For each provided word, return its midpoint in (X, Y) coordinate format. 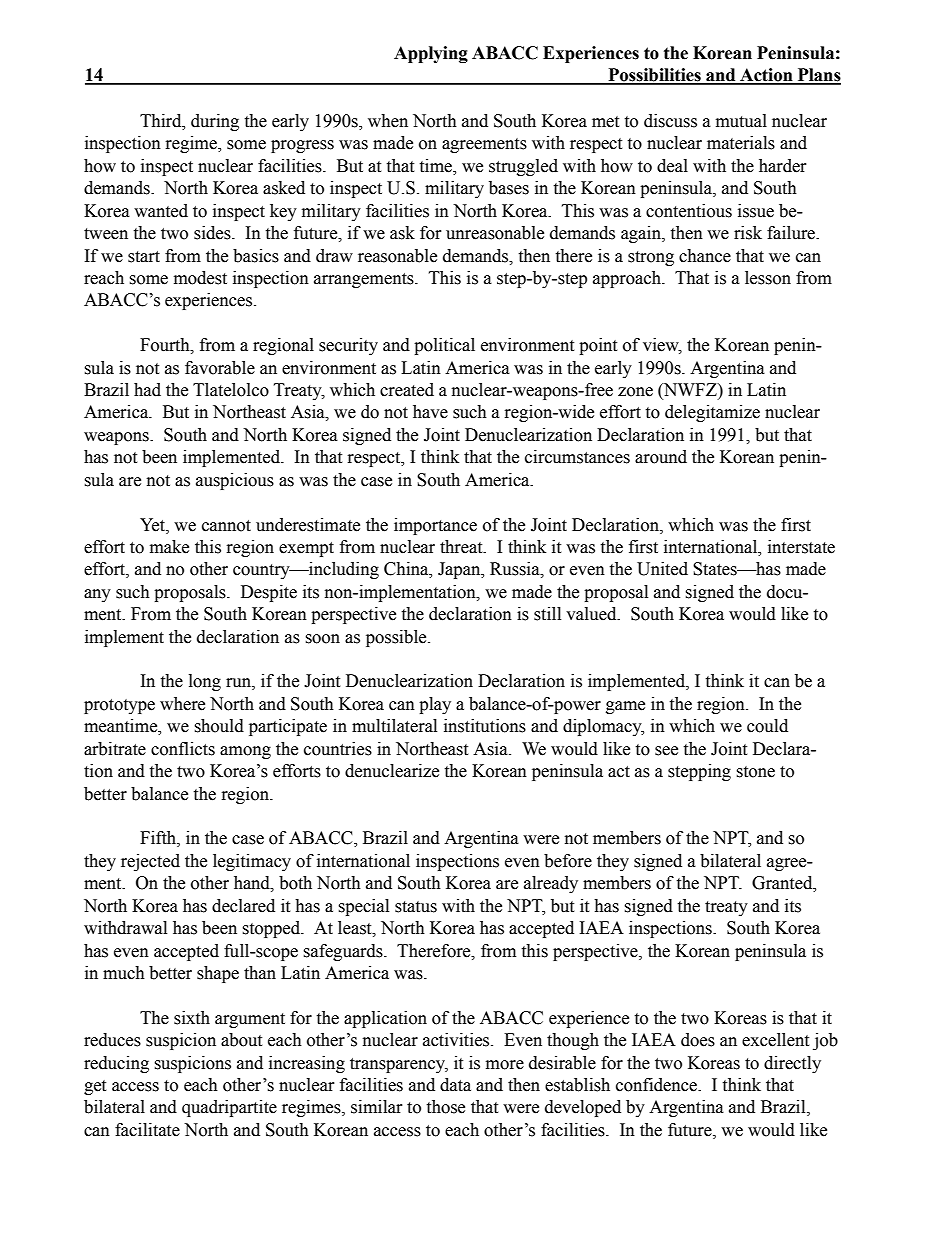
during (215, 122)
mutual (741, 121)
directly (792, 1064)
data (455, 1085)
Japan (460, 570)
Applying (431, 54)
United (662, 569)
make (169, 547)
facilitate (147, 1130)
